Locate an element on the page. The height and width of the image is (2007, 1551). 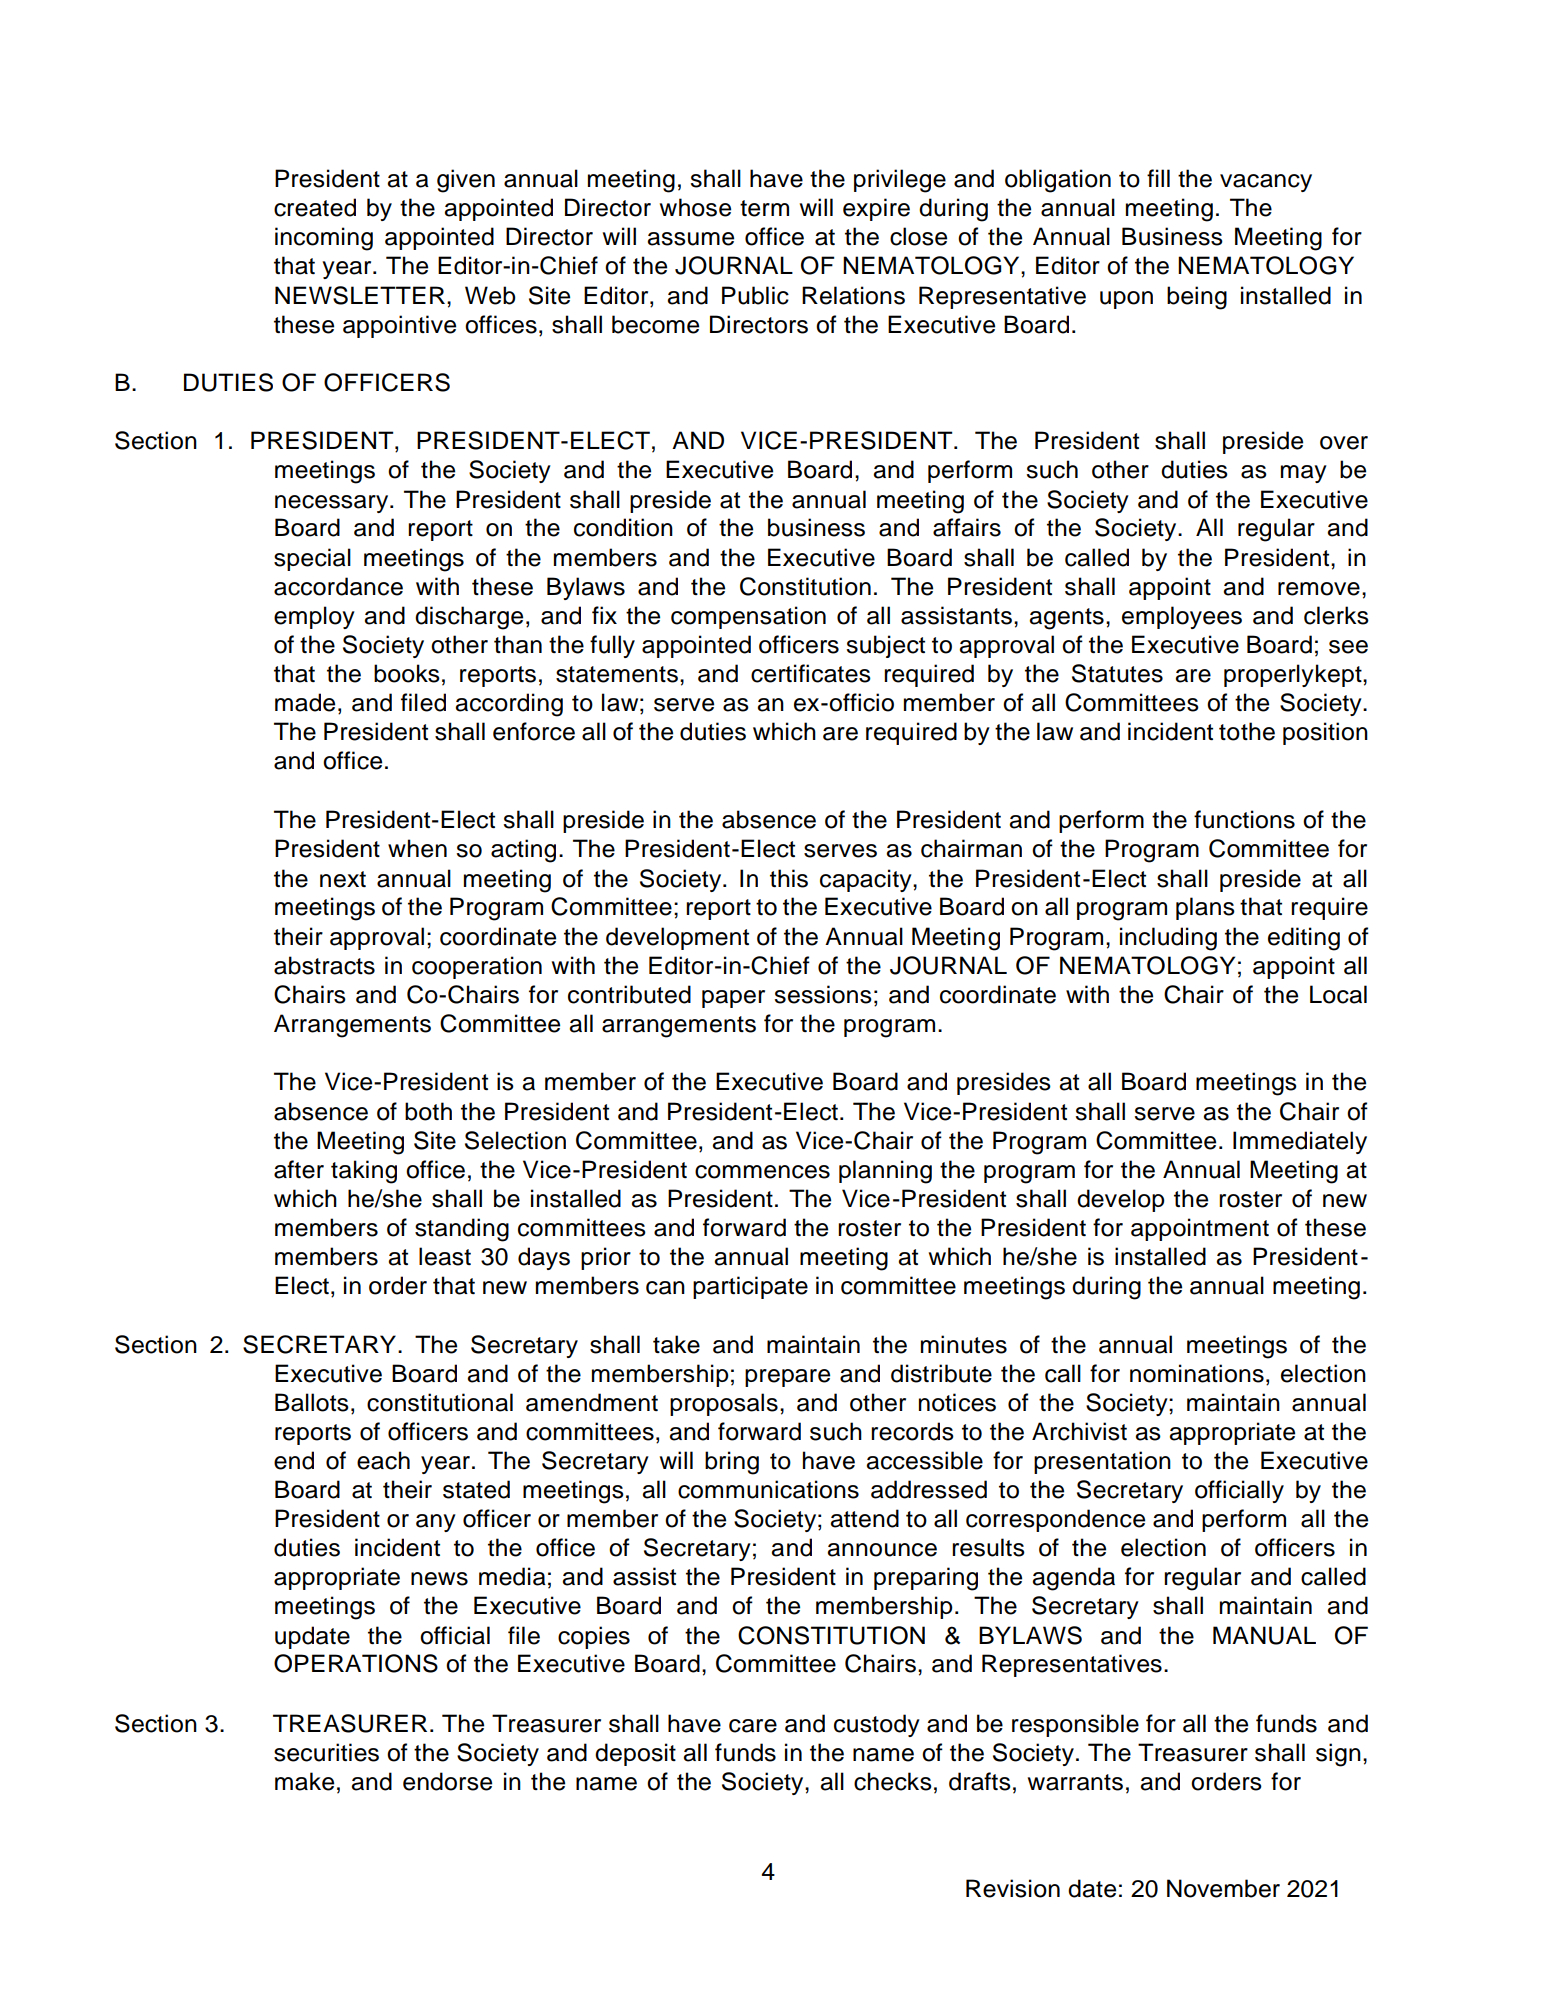
given is located at coordinates (466, 181).
